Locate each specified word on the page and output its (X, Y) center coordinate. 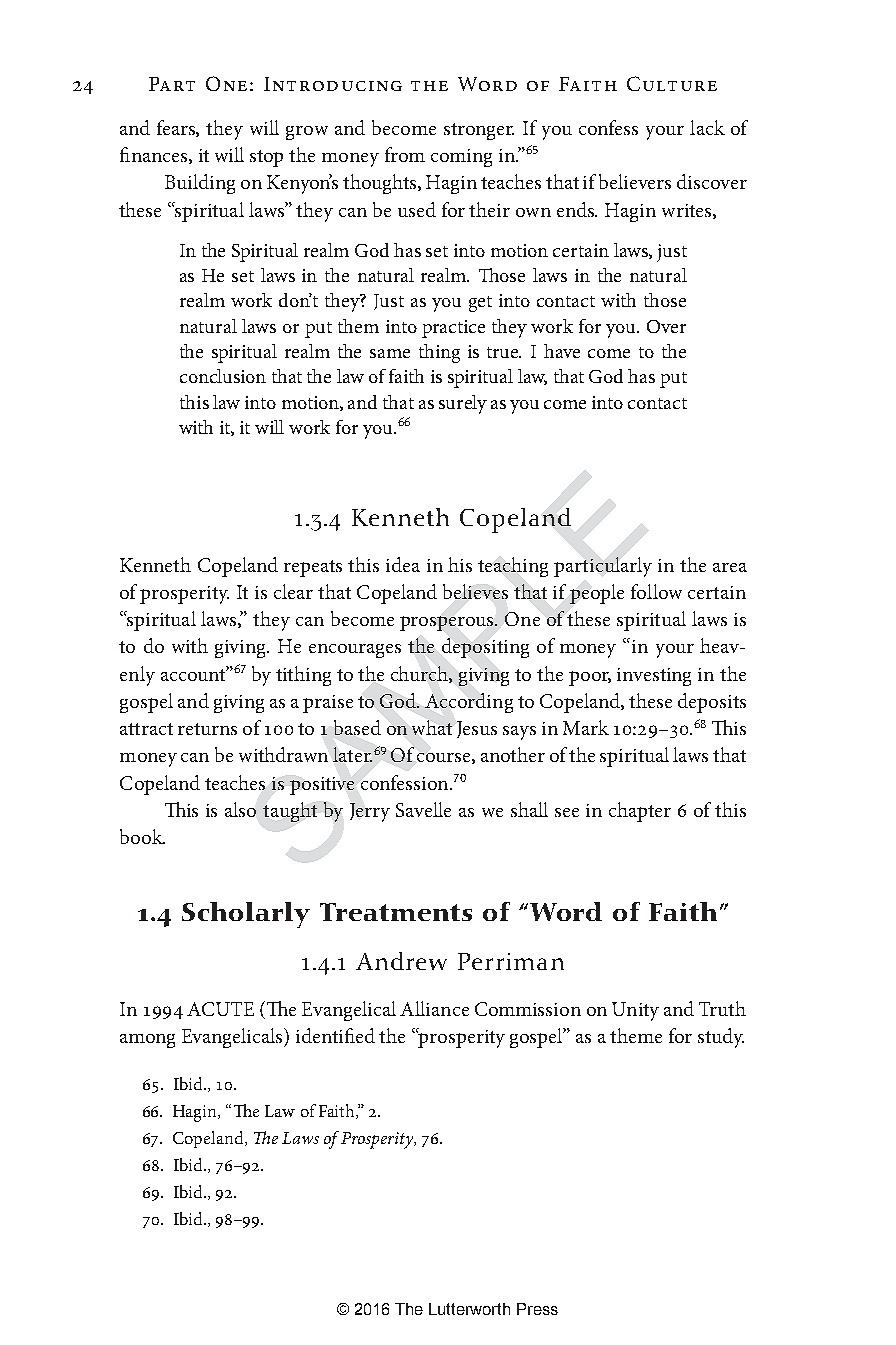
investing (654, 677)
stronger (479, 131)
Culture (672, 83)
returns (207, 729)
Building (200, 184)
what (432, 727)
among (147, 1041)
